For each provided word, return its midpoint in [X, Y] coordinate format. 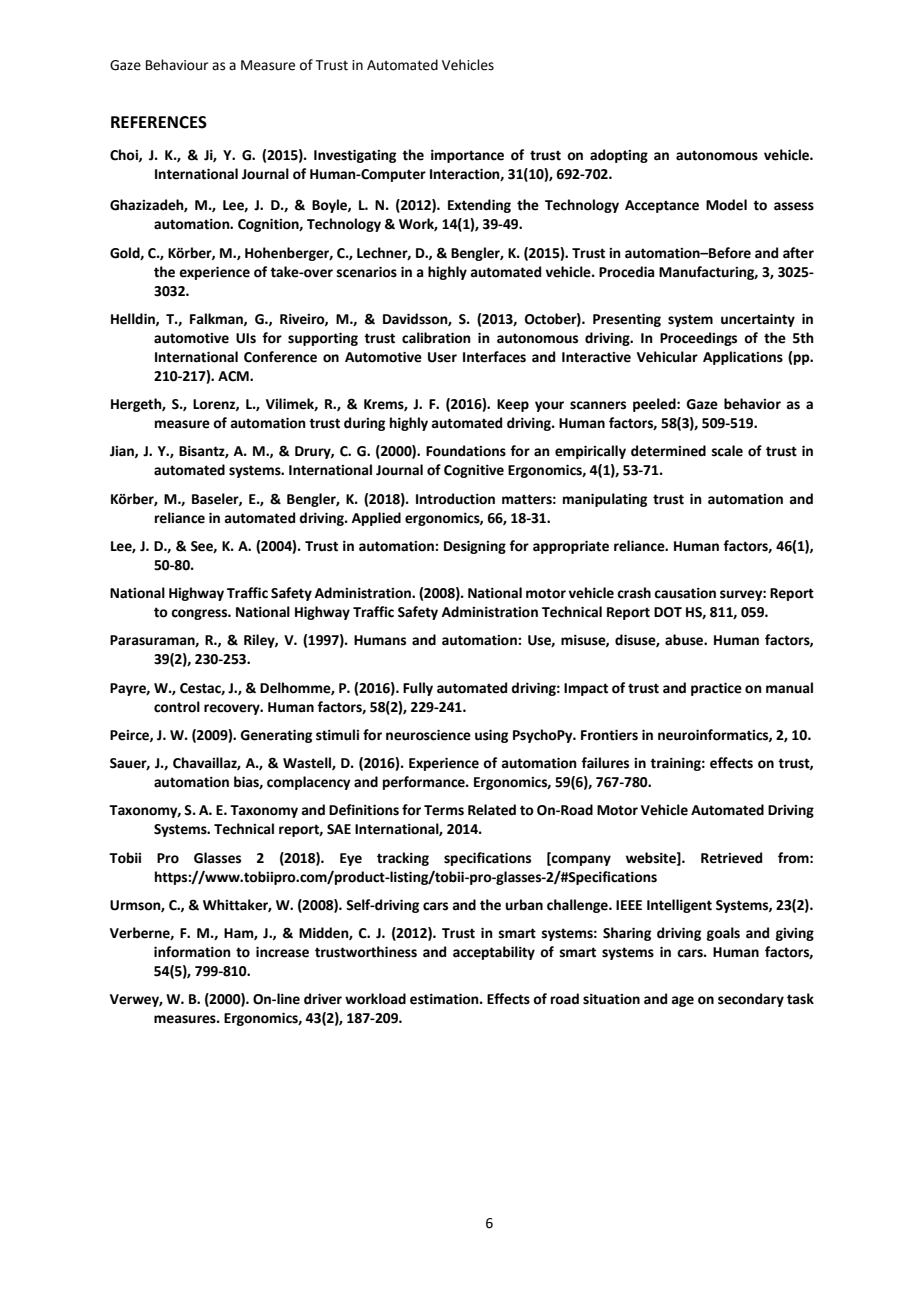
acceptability [494, 953]
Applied [376, 519]
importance [467, 156]
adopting [619, 156]
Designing [475, 547]
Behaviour [177, 65]
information [192, 952]
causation [685, 593]
